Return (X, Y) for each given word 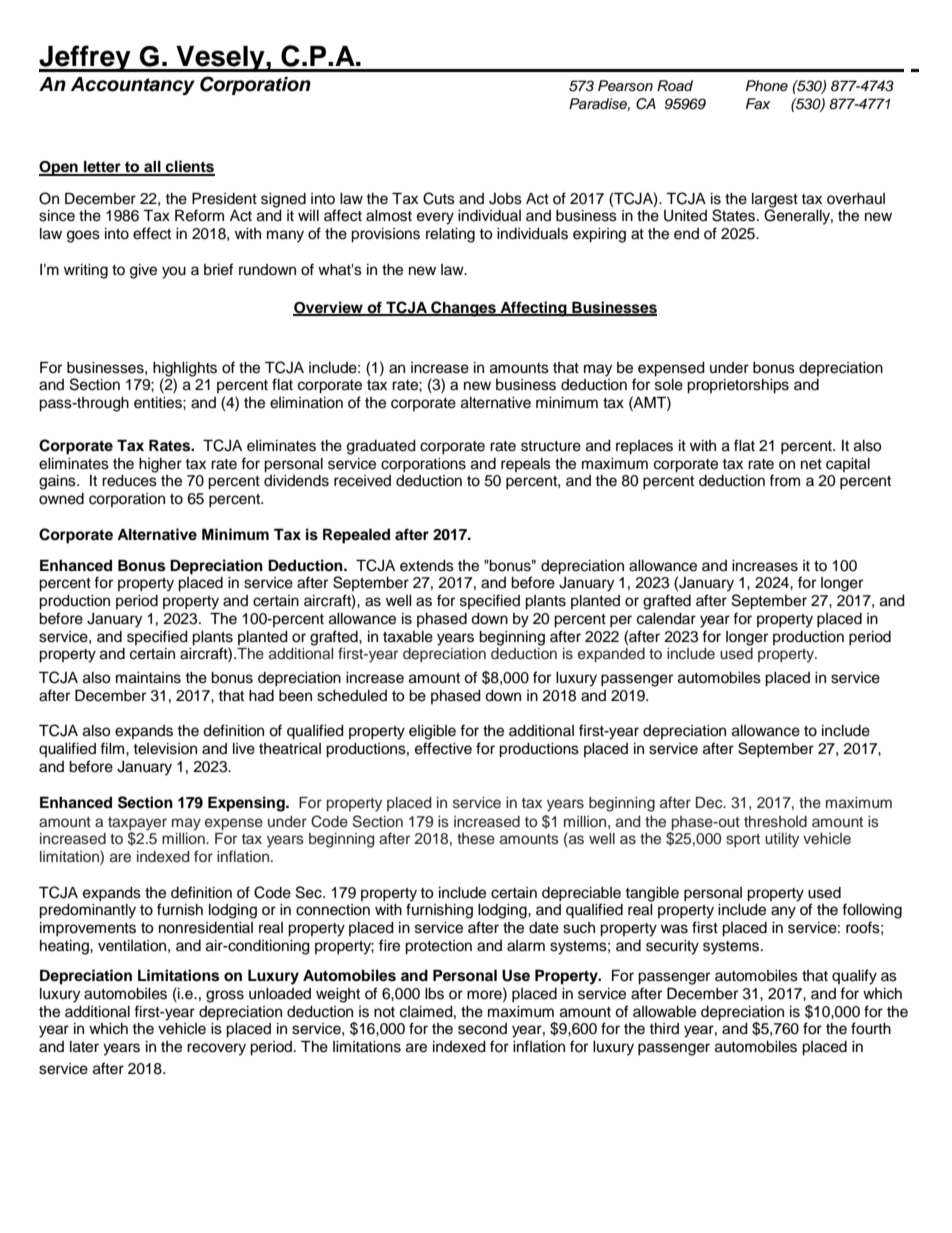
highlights (185, 369)
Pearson (625, 86)
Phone (767, 85)
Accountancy (133, 86)
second (482, 1029)
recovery (216, 1049)
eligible (432, 732)
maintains (148, 678)
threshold (775, 822)
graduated (381, 447)
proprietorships (738, 386)
